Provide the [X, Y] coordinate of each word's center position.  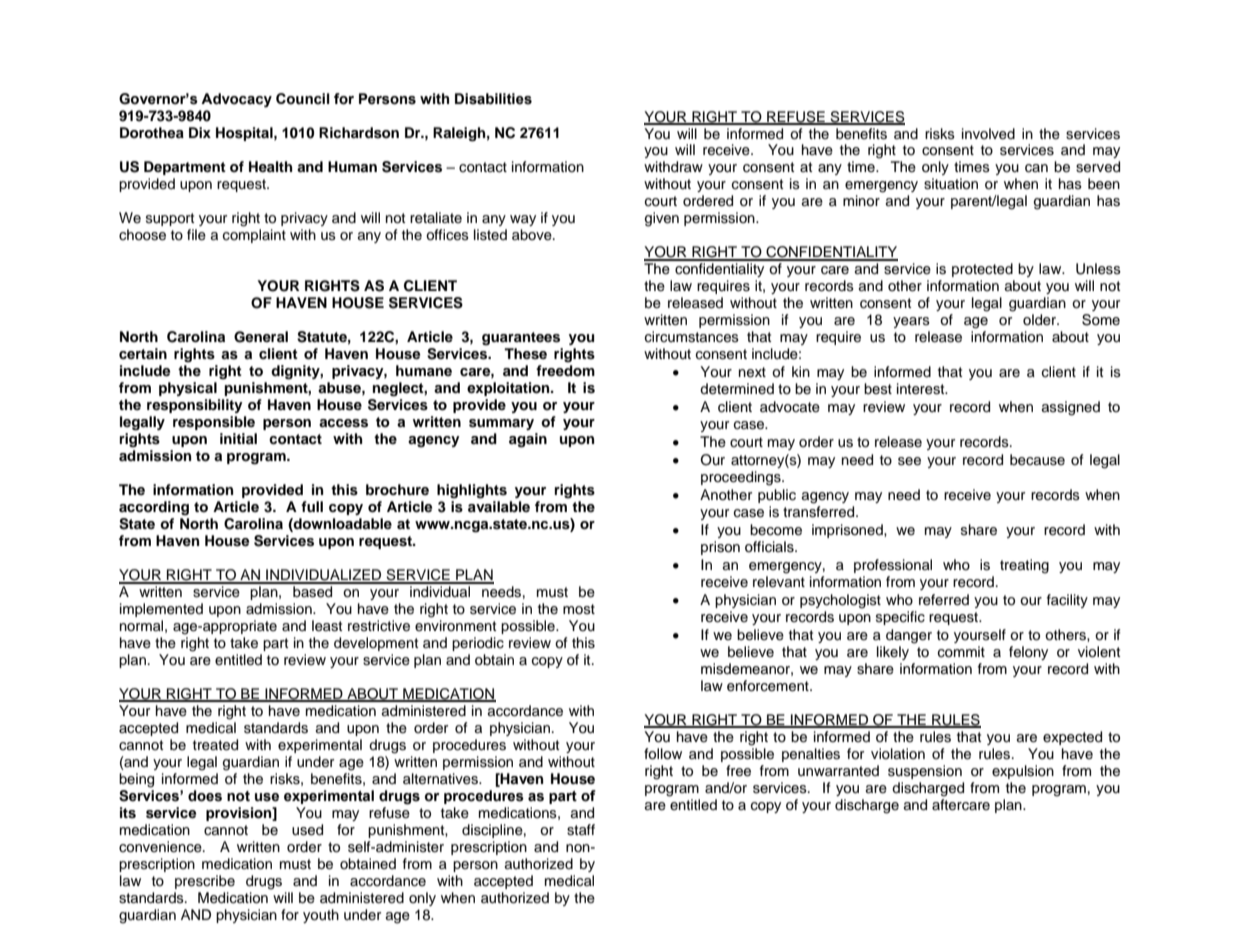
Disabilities [493, 99]
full [312, 506]
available [499, 506]
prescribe [205, 882]
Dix [200, 132]
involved [988, 134]
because [1037, 460]
